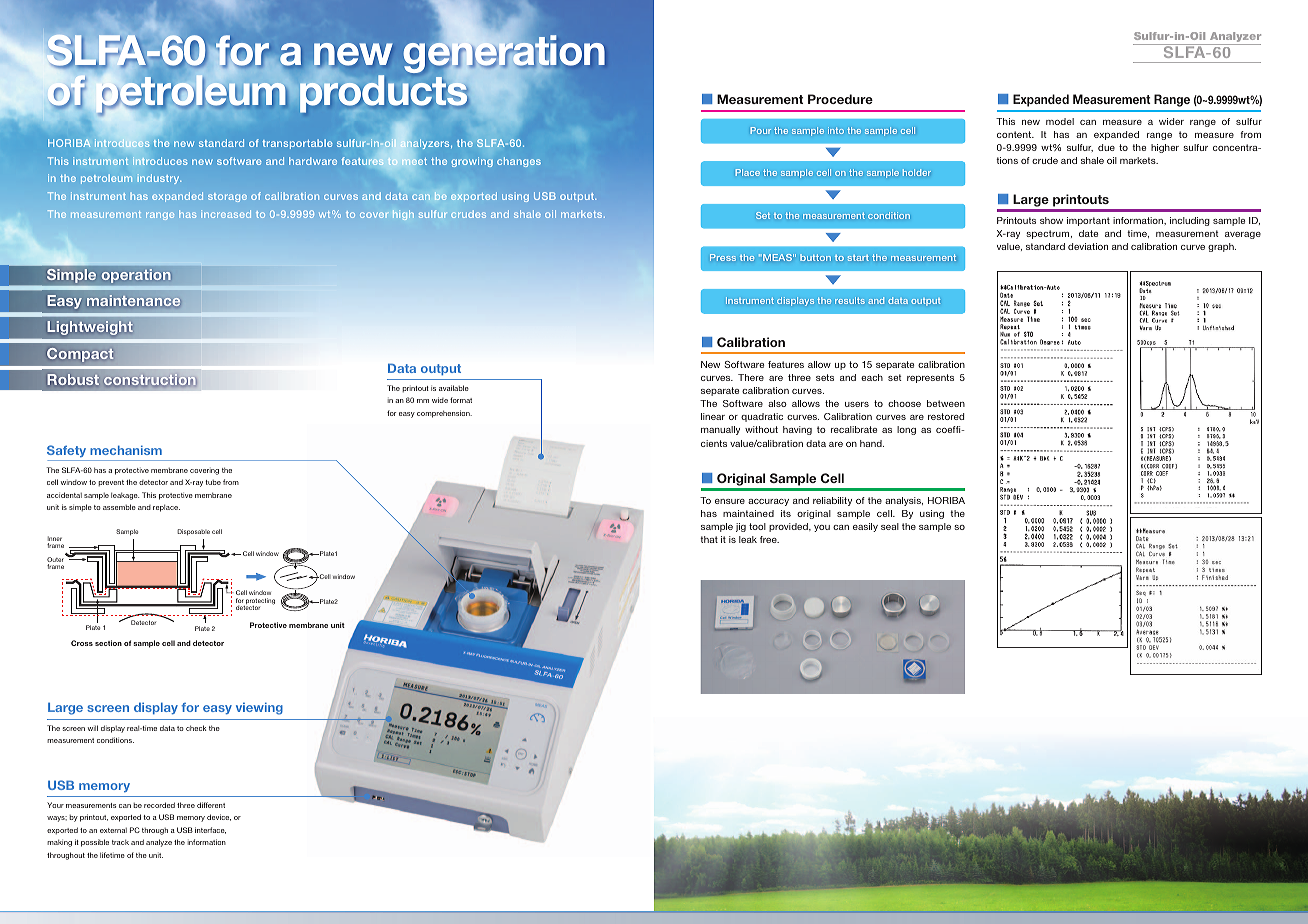 The height and width of the screenshot is (924, 1308). What do you see at coordinates (761, 130) in the screenshot?
I see `Pour` at bounding box center [761, 130].
